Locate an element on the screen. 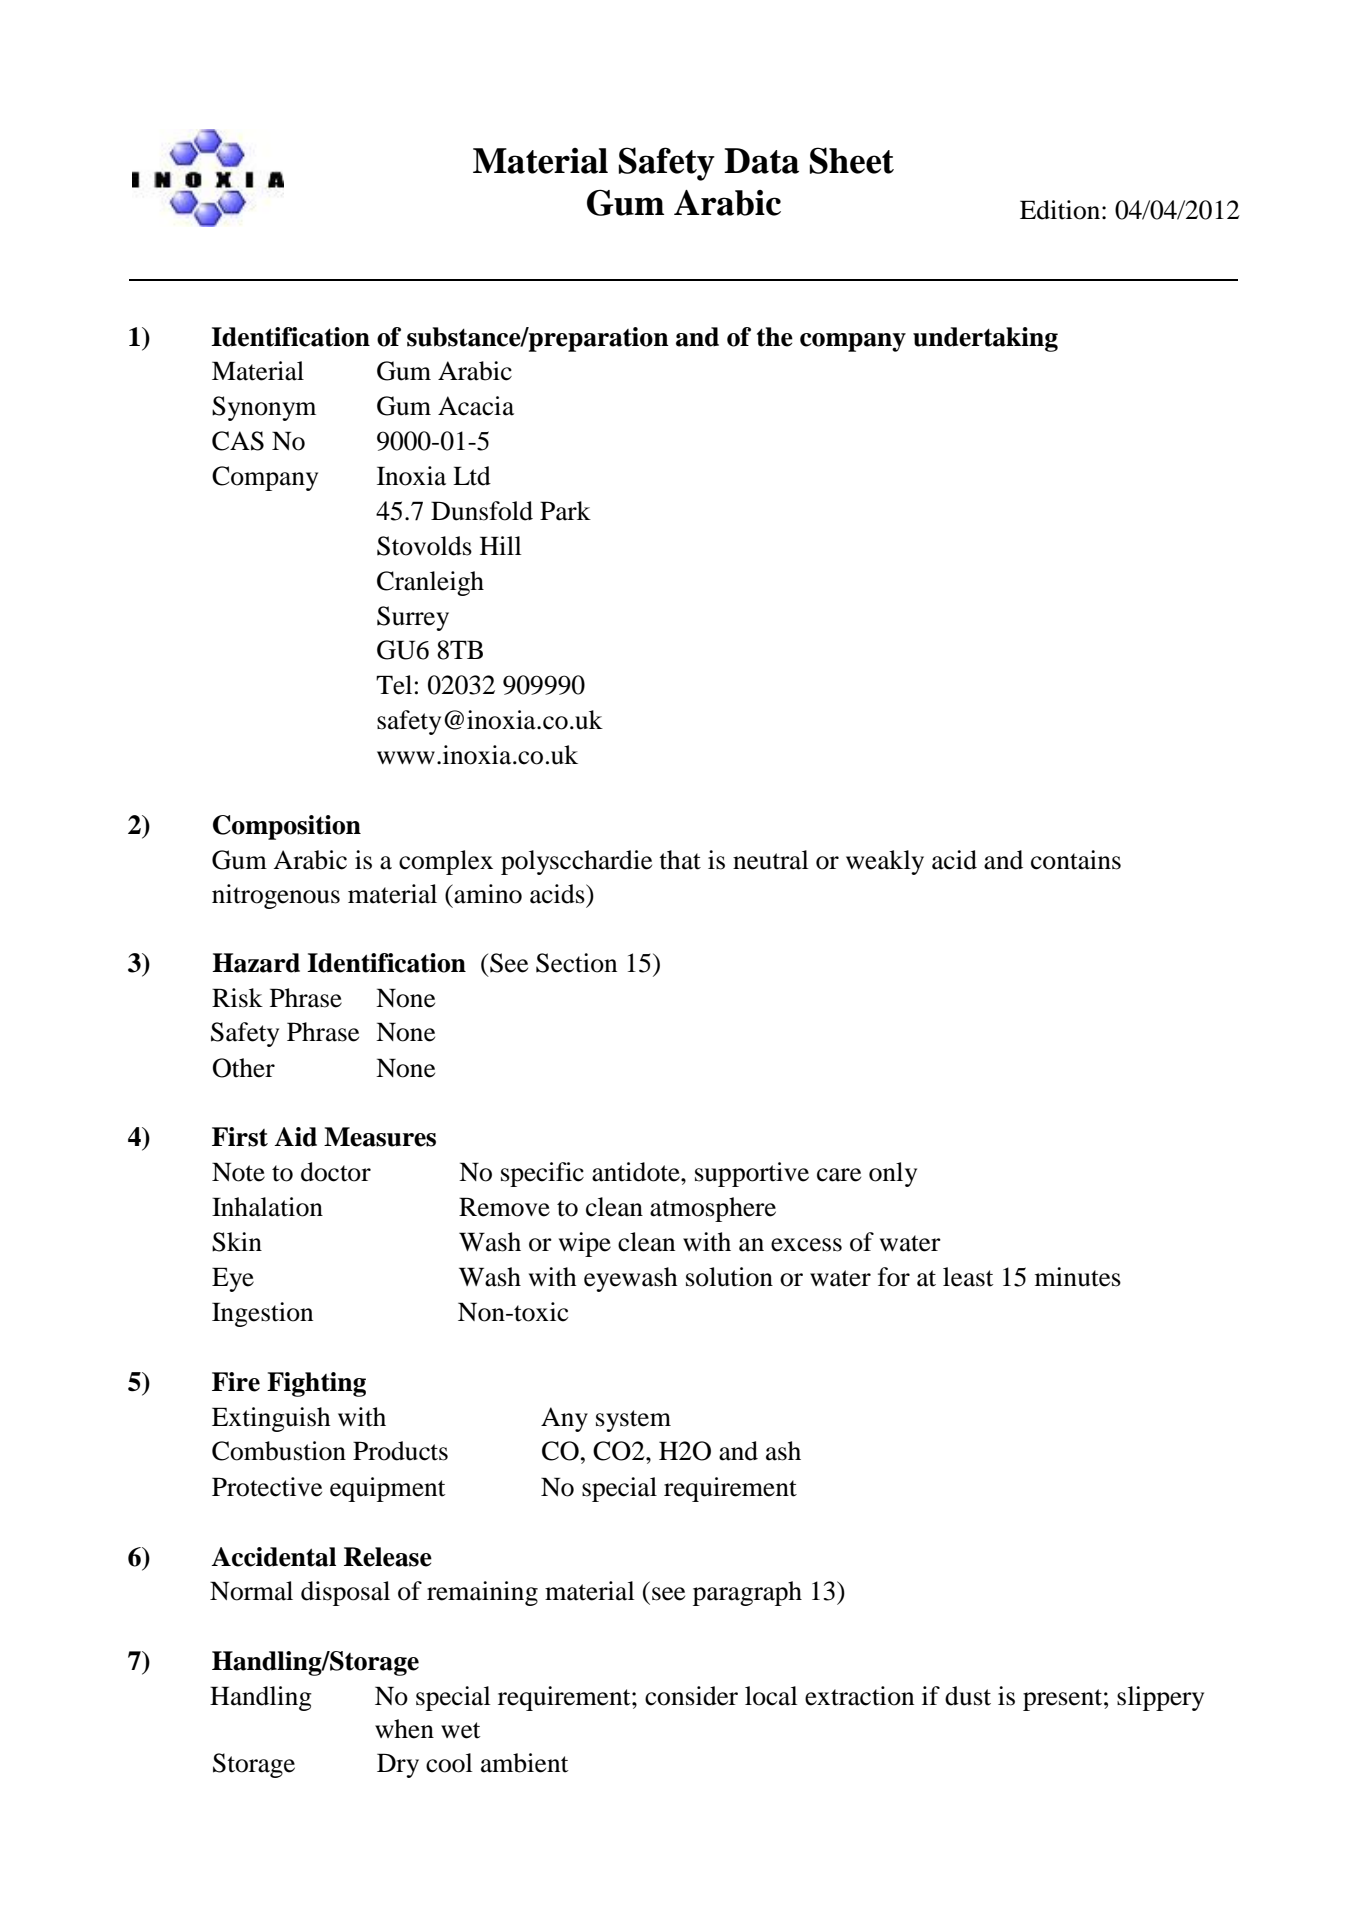  Data is located at coordinates (761, 161).
